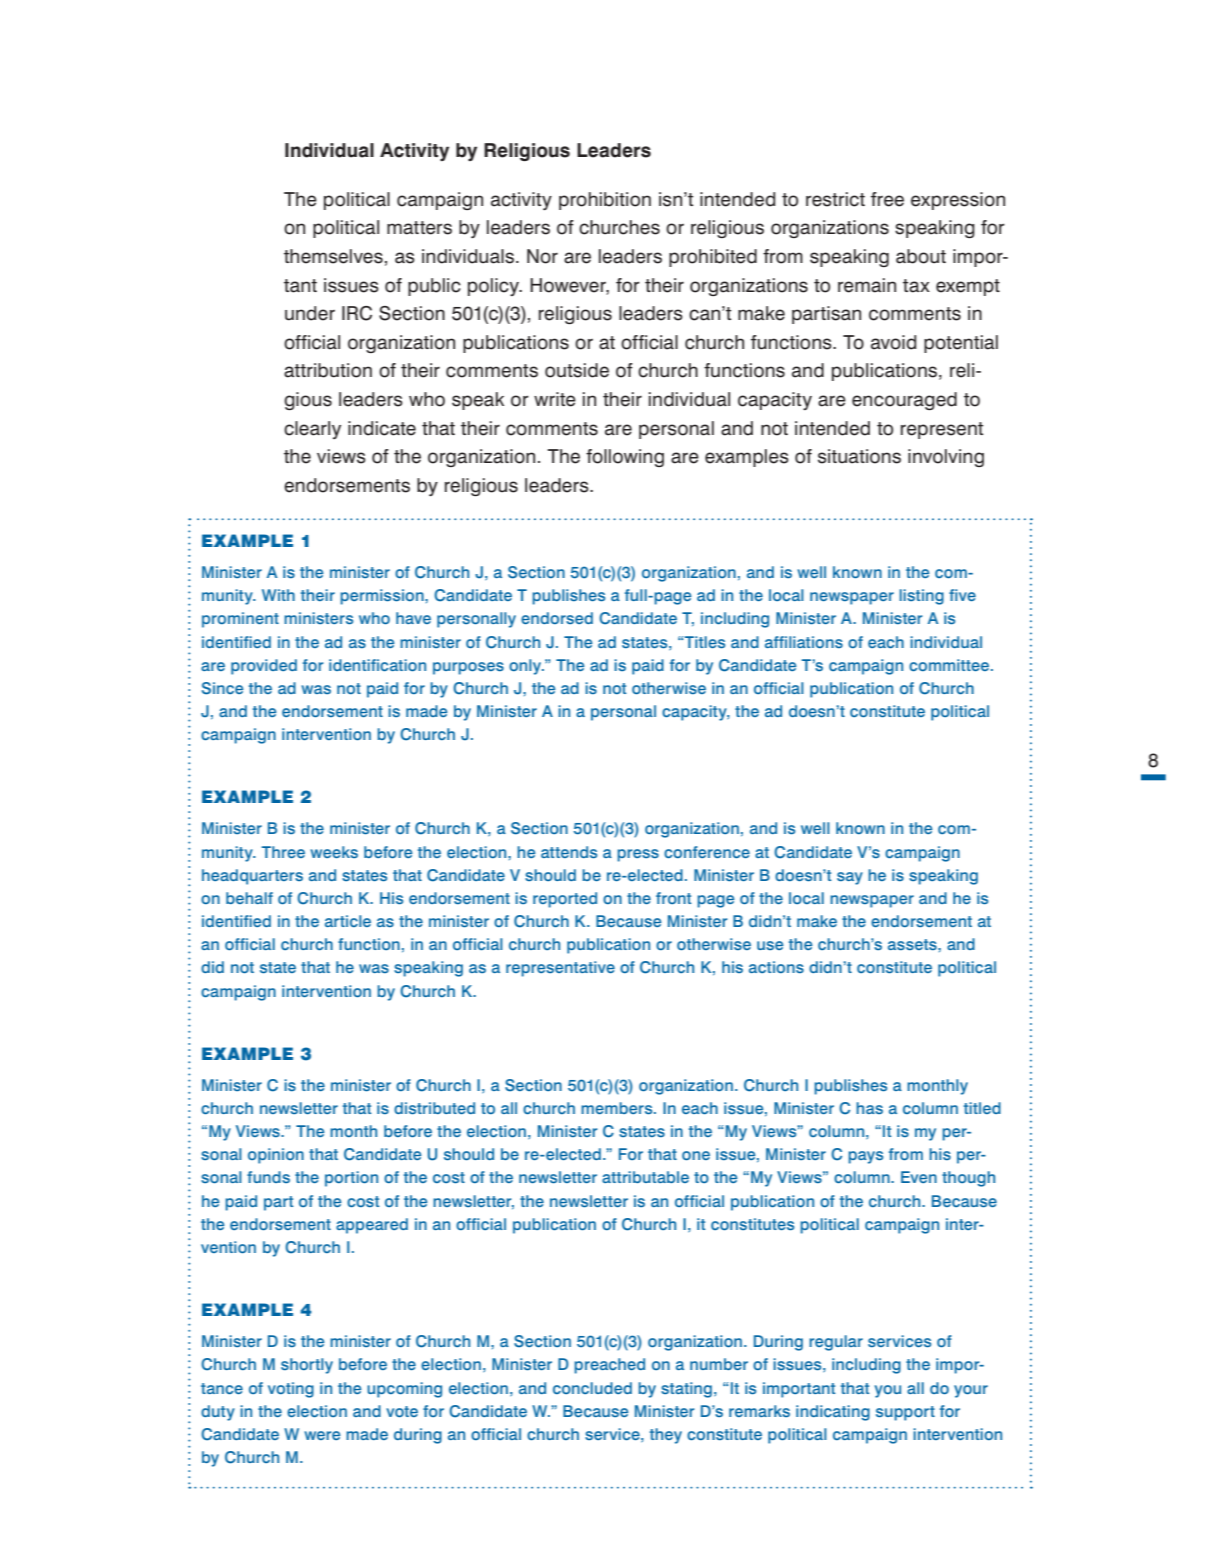 The image size is (1207, 1562). Describe the element at coordinates (569, 852) in the screenshot. I see `attends` at that location.
